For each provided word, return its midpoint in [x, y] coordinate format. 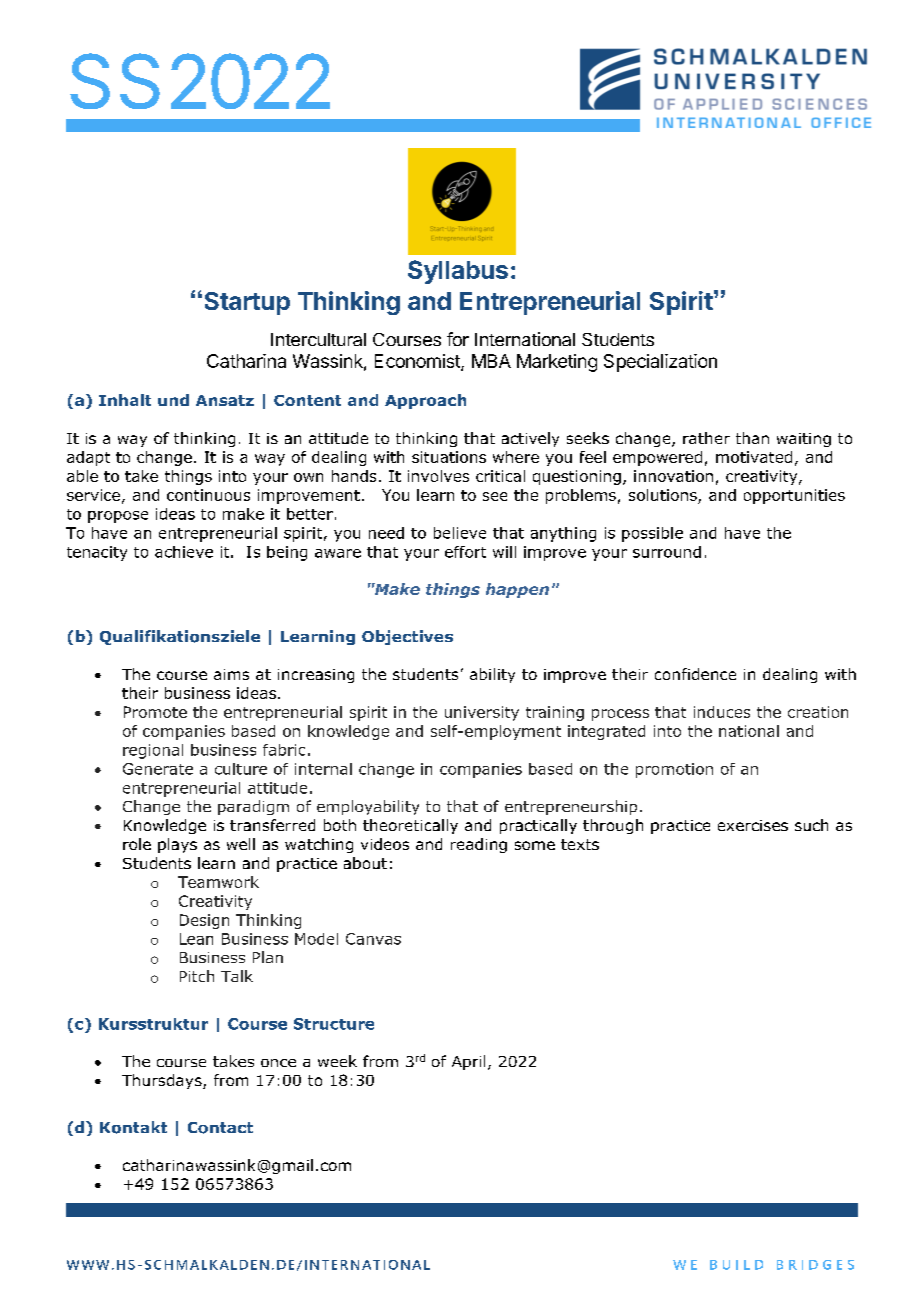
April [468, 1062]
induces [722, 712]
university [482, 713]
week [337, 1061]
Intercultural [318, 339]
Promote [155, 712]
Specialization [660, 363]
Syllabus [458, 272]
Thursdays [163, 1081]
